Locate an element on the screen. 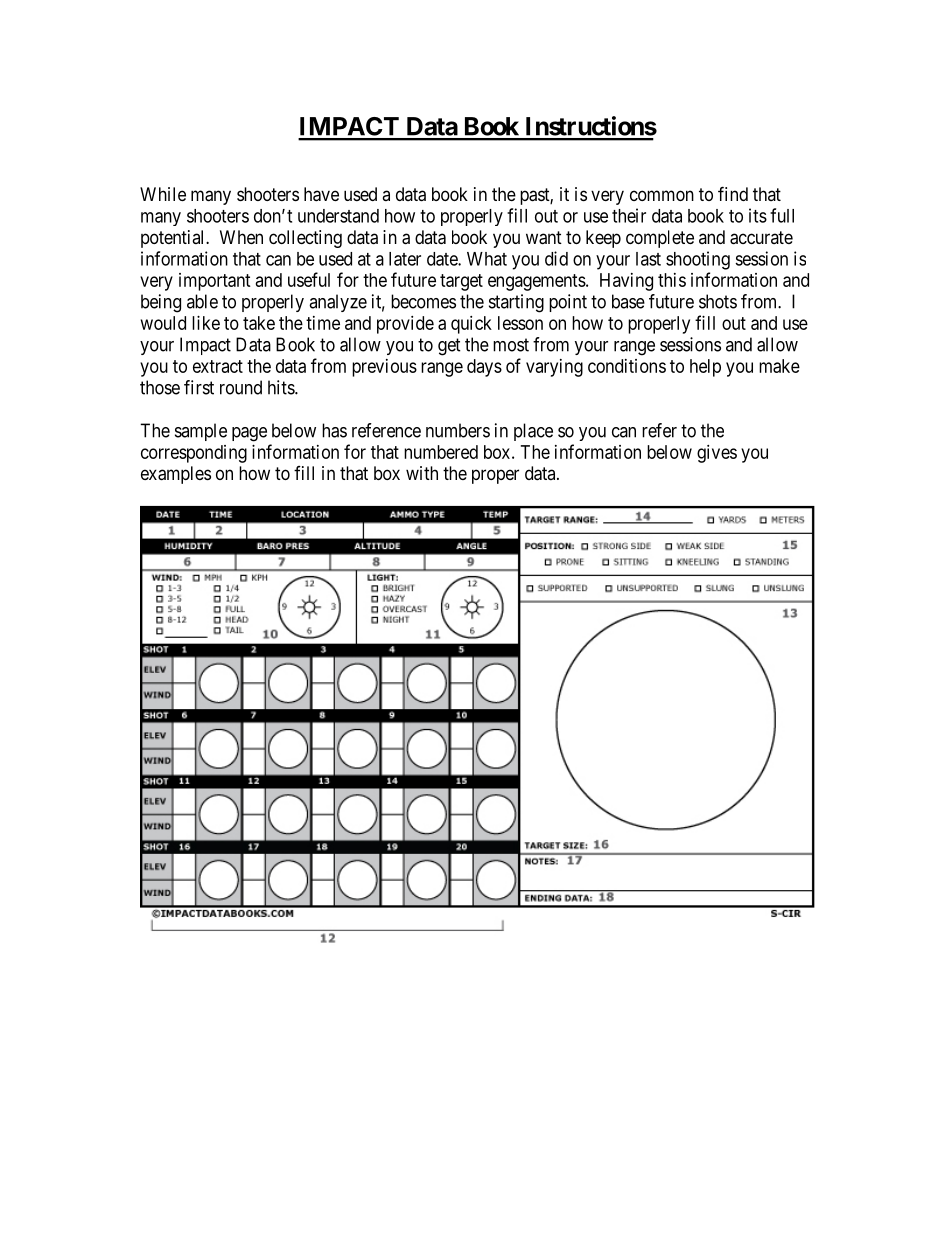 The height and width of the screenshot is (1233, 952). shots is located at coordinates (718, 301).
